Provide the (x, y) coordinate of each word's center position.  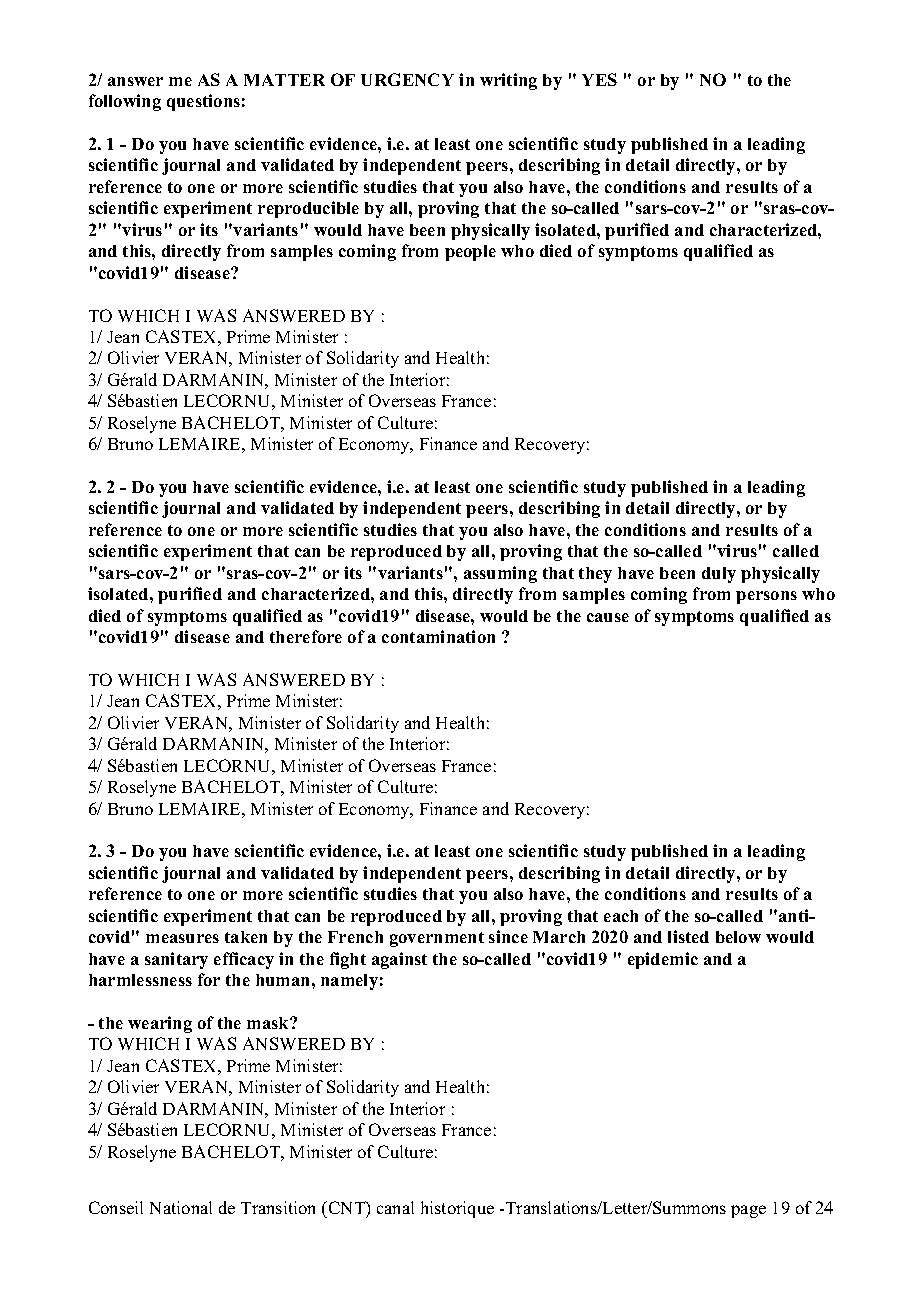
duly (719, 575)
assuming (500, 574)
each (621, 916)
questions (203, 102)
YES (599, 79)
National (181, 1207)
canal (395, 1207)
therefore (306, 636)
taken (246, 937)
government (437, 939)
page (748, 1211)
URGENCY (407, 79)
